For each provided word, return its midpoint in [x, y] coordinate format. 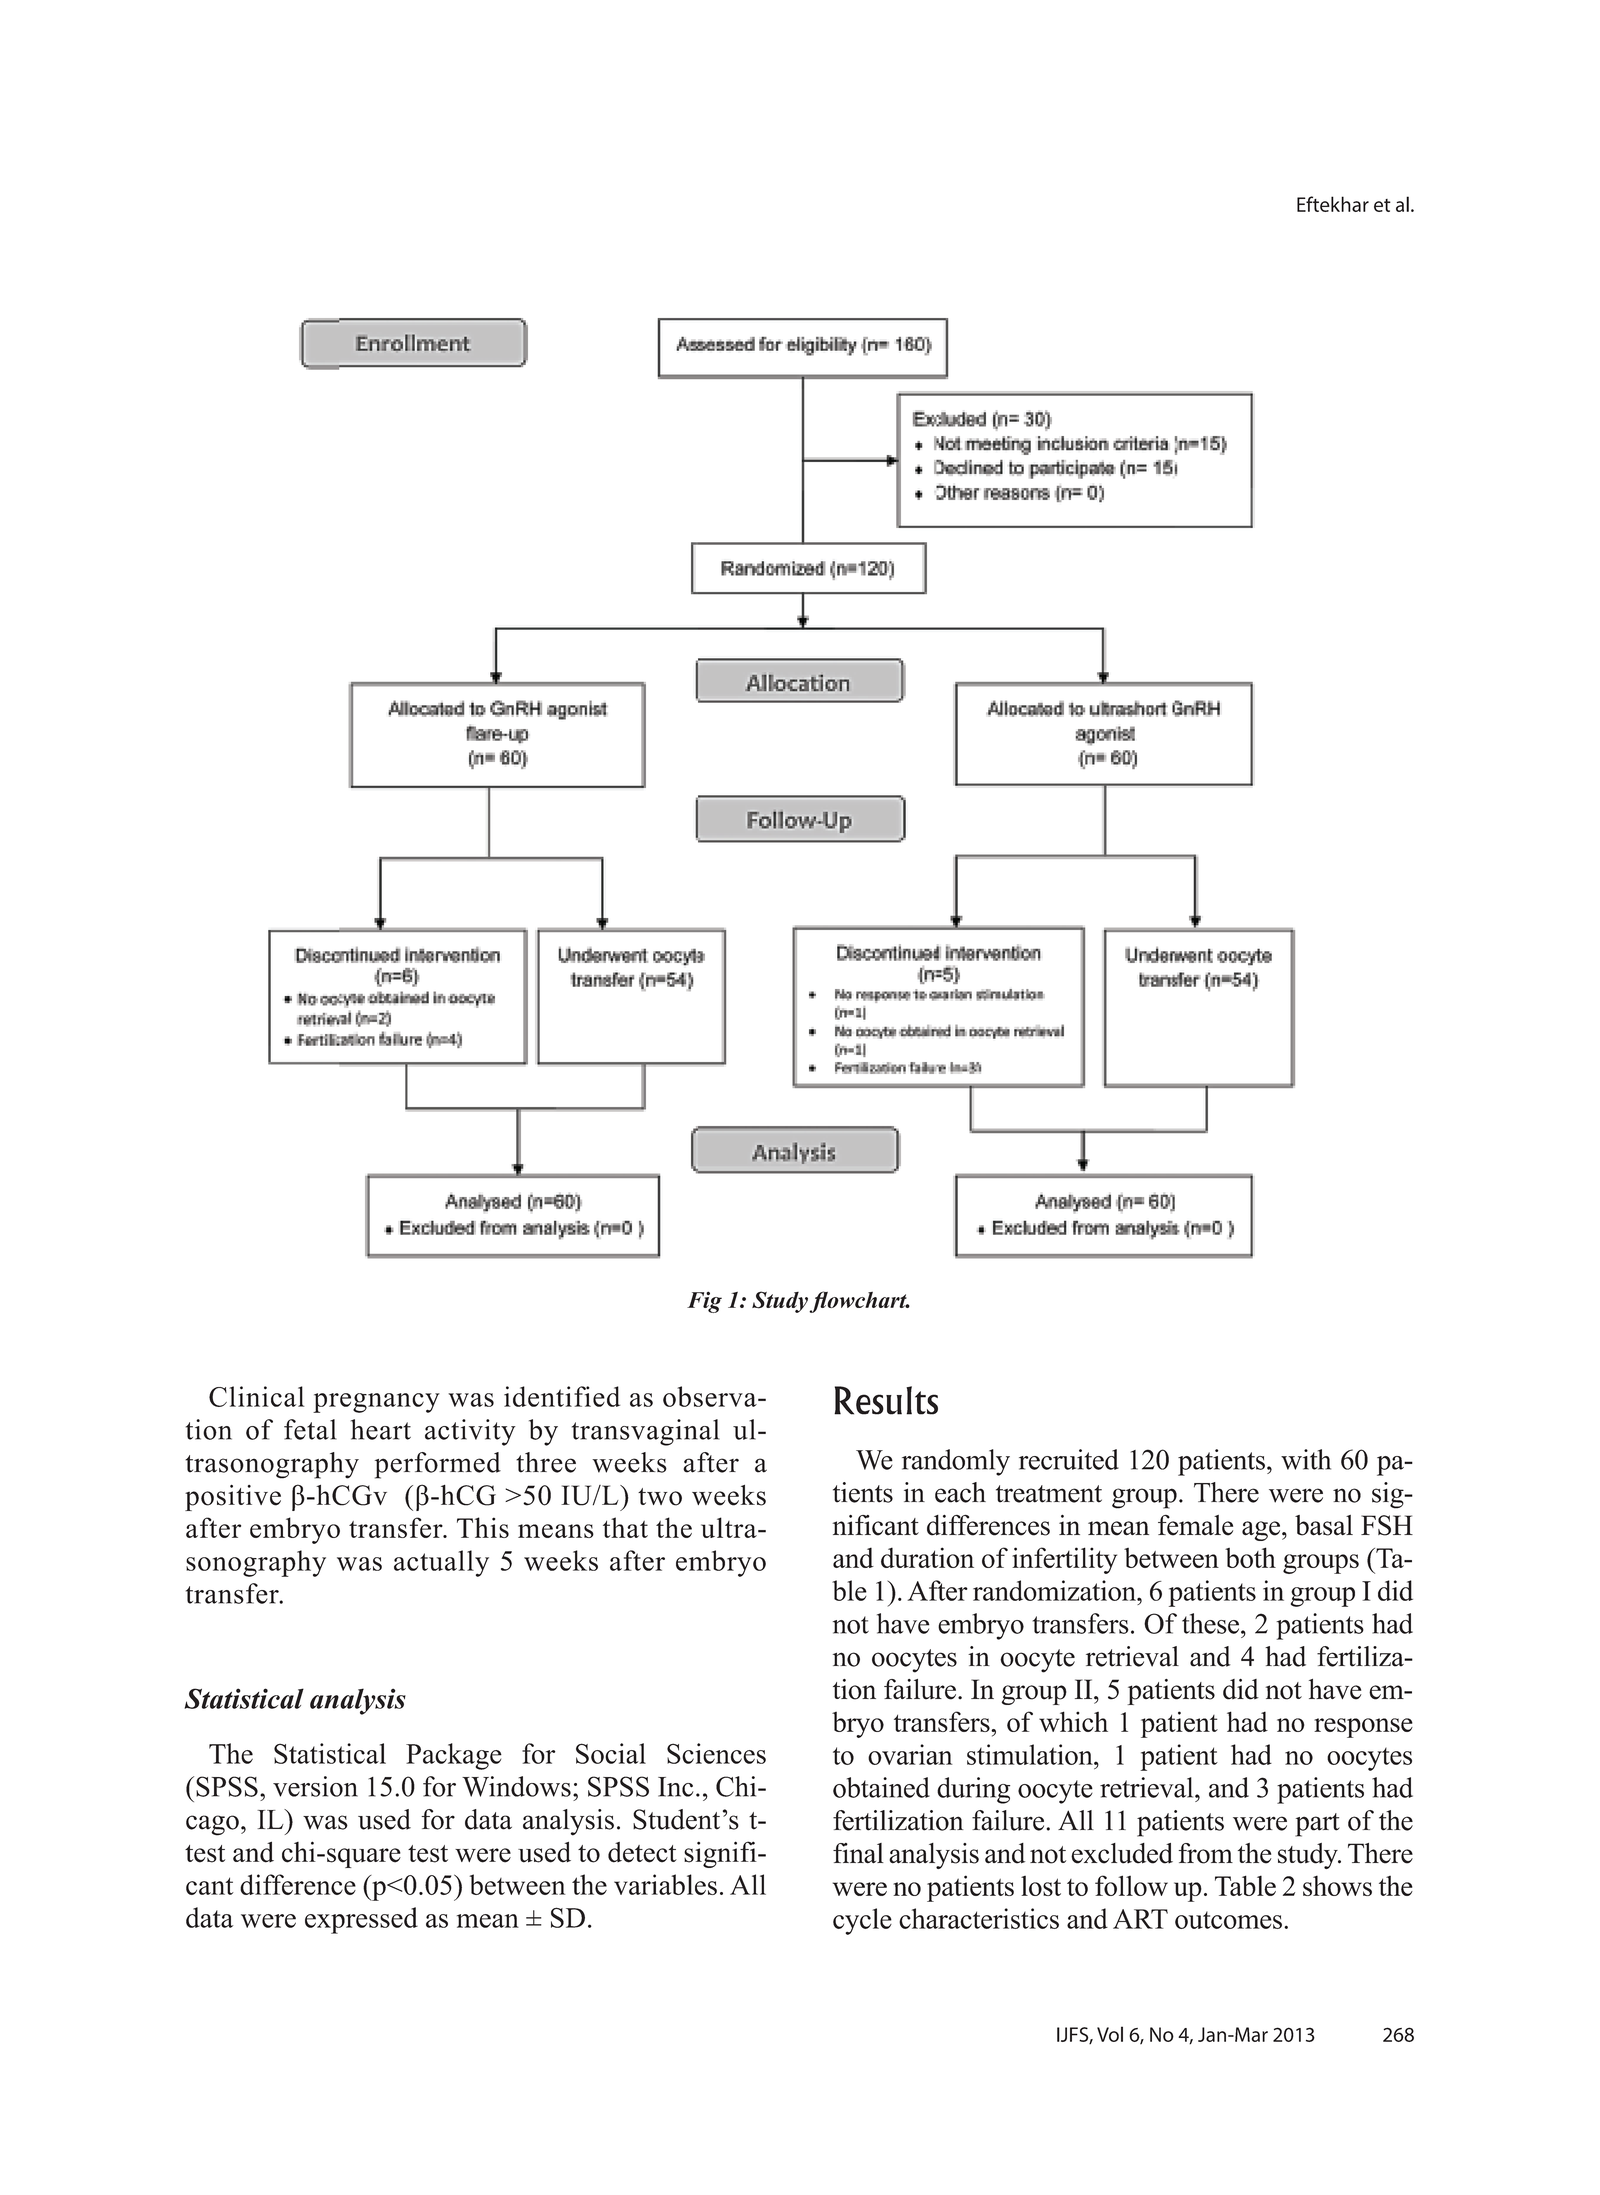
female [1195, 1525]
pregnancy [376, 1403]
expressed [361, 1920]
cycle [862, 1921]
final [858, 1853]
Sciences [716, 1753]
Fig [704, 1302]
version [315, 1786]
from [1205, 1853]
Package [454, 1756]
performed [438, 1465]
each [960, 1492]
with [1306, 1459]
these [1210, 1623]
